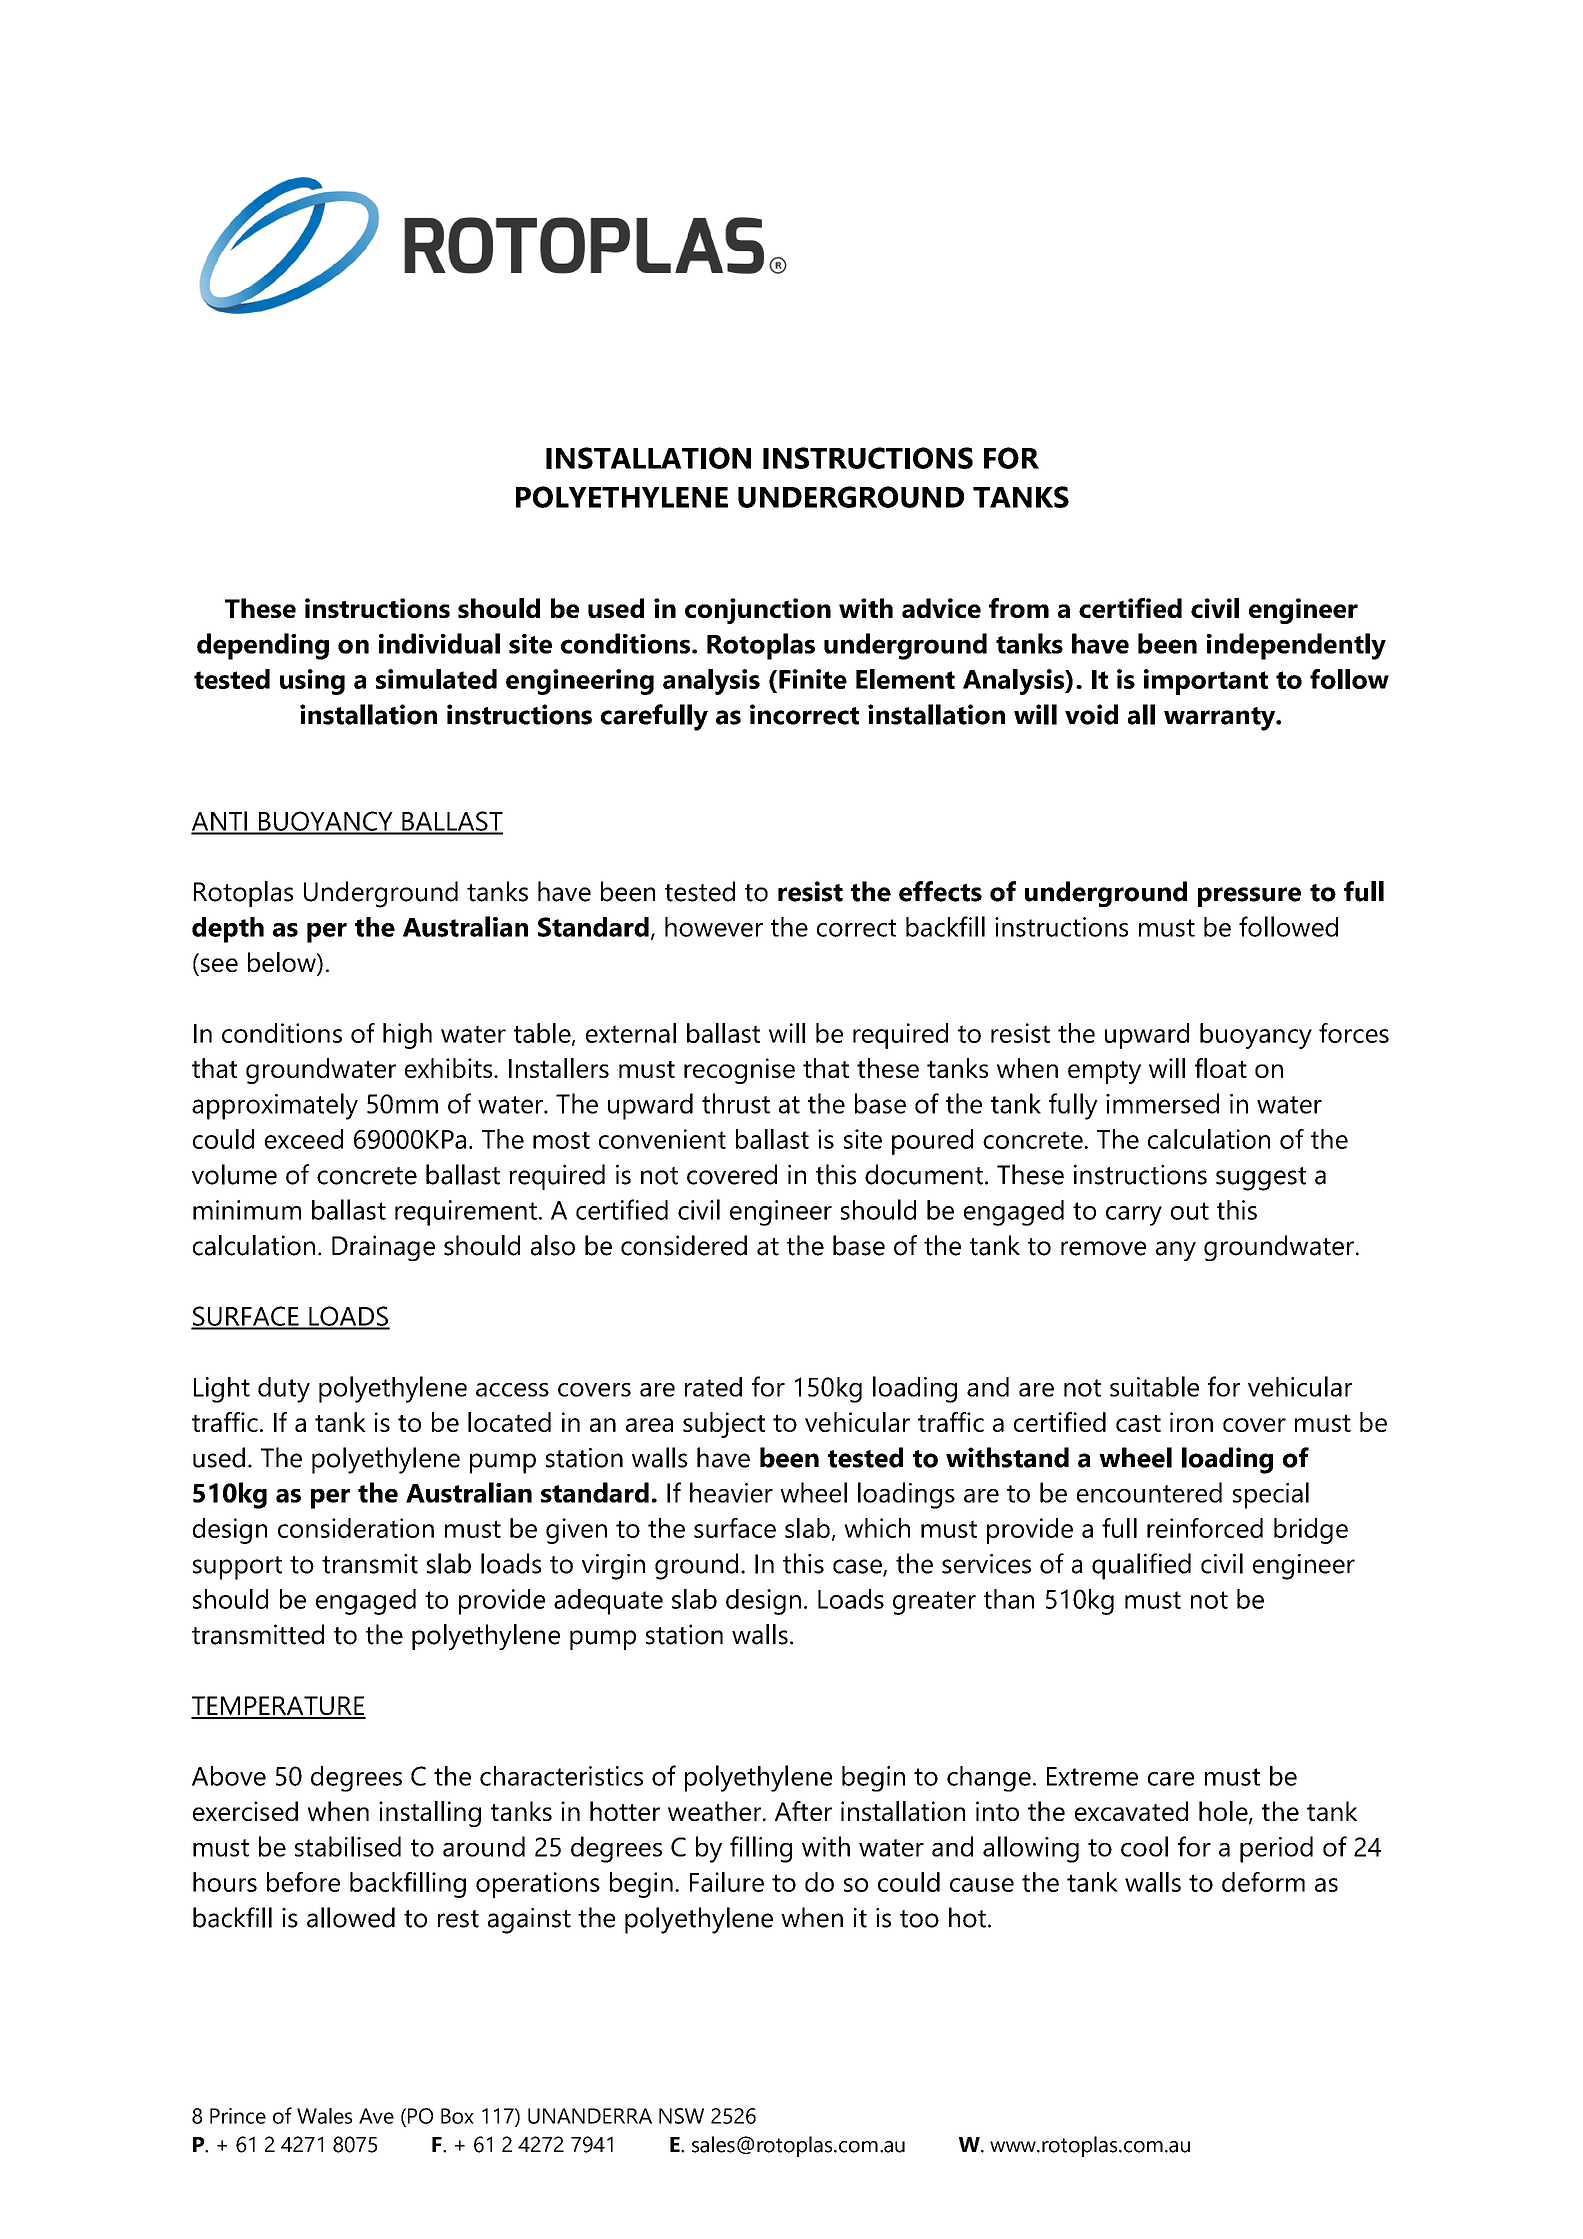 This page has width=1583, height=2239. What do you see at coordinates (356, 1528) in the page?
I see `consideration` at bounding box center [356, 1528].
